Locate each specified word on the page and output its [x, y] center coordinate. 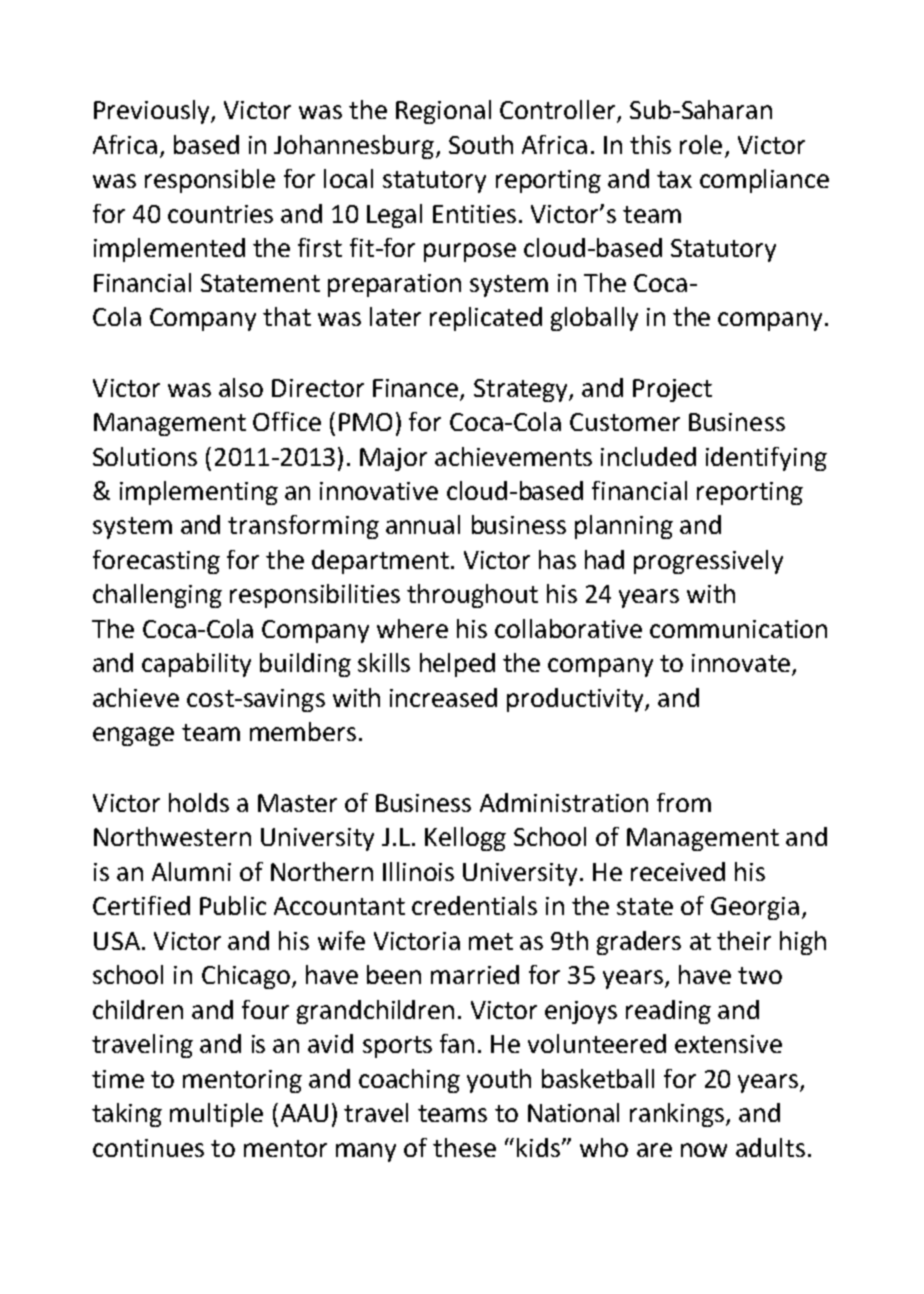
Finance [415, 388]
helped [457, 665]
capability [196, 665]
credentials [474, 905]
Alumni [191, 871]
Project [672, 390]
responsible [210, 181]
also [241, 387]
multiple [216, 1115]
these [464, 1147]
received [678, 871]
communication [738, 629]
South [481, 144]
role [701, 144]
